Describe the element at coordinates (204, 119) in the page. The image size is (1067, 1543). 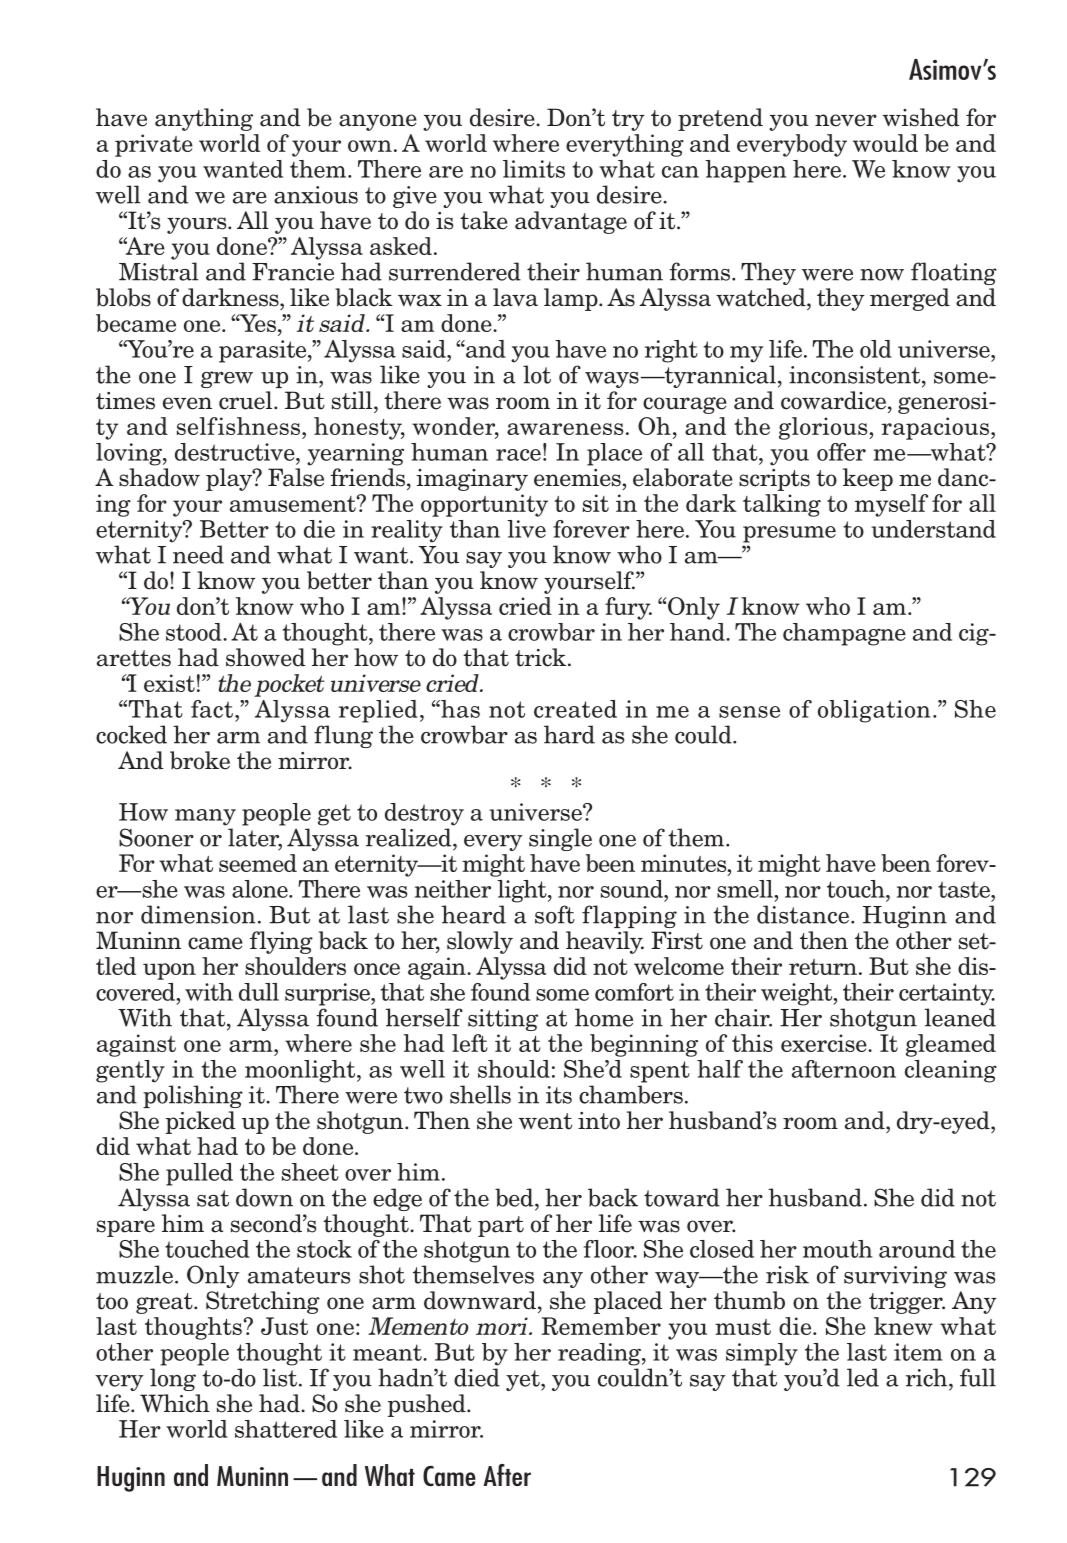
I see `anything` at that location.
